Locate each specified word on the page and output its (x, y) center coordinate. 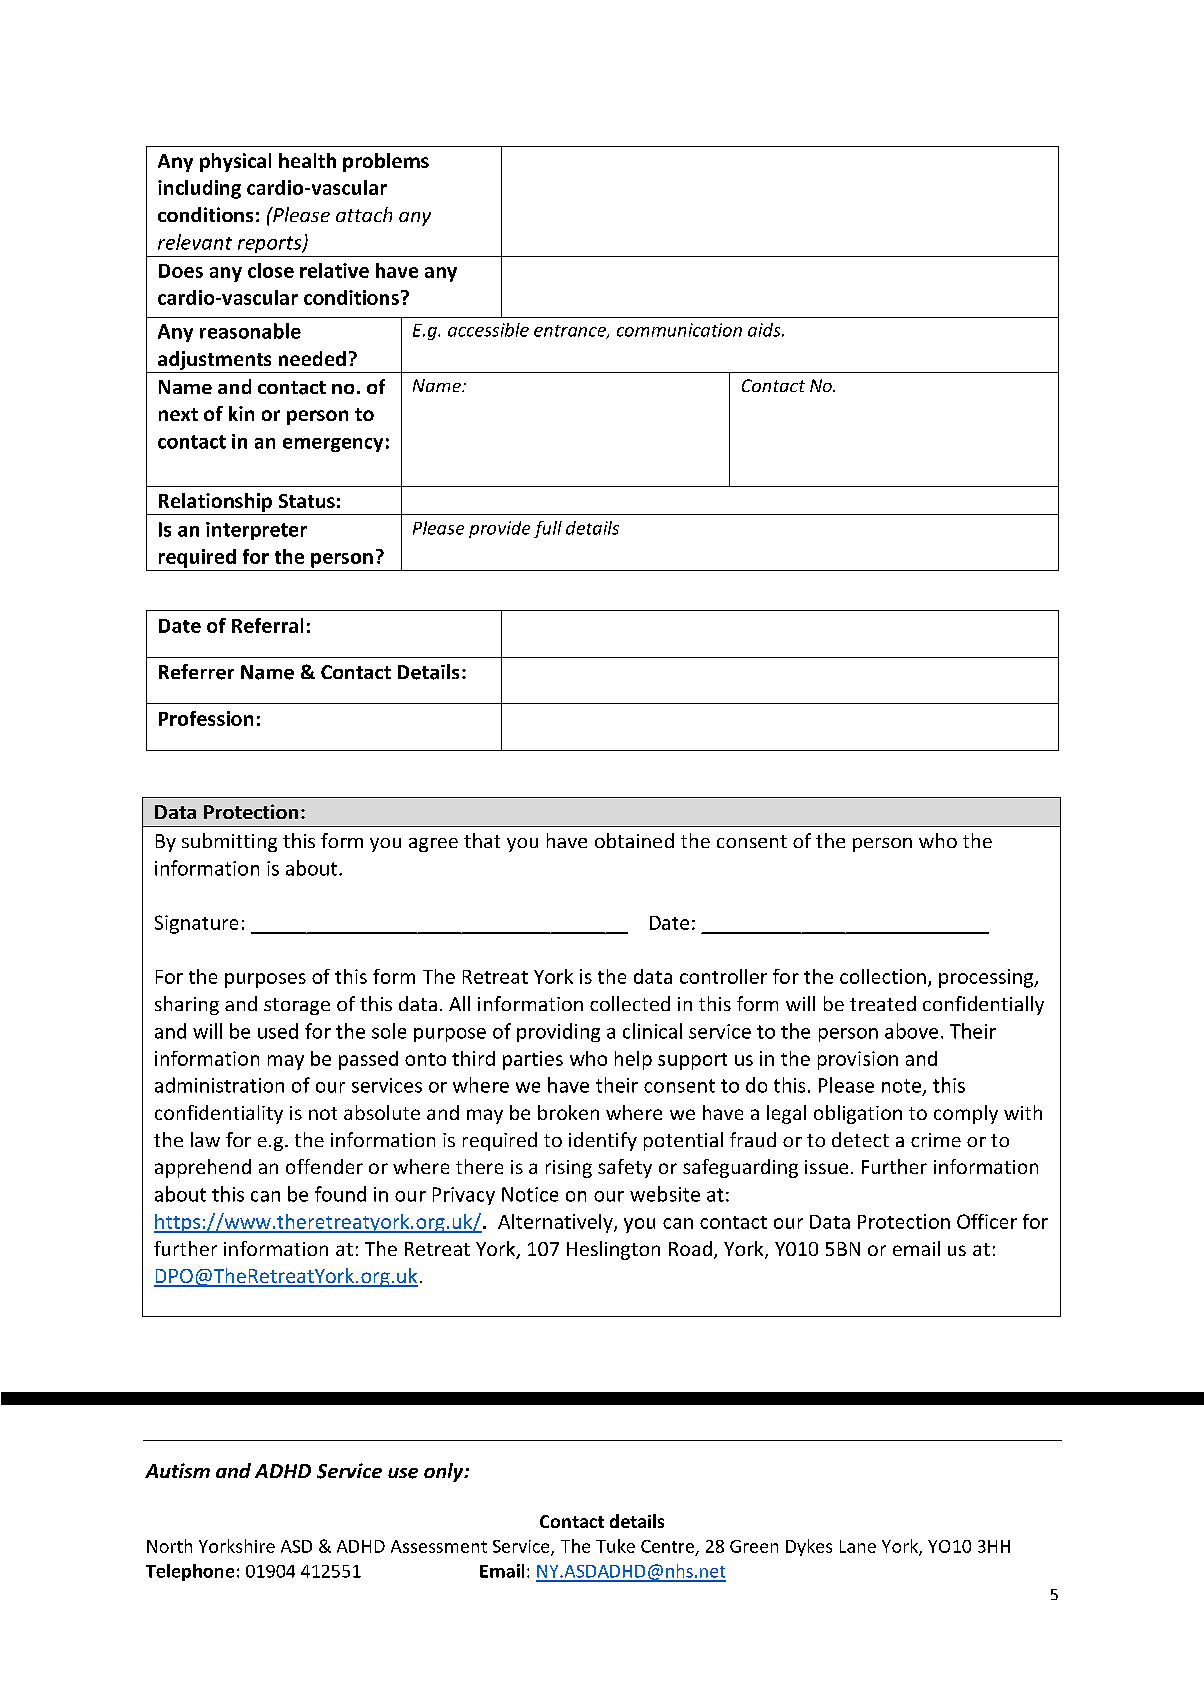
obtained (634, 840)
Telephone (190, 1572)
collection (883, 976)
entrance (571, 332)
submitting (229, 842)
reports (271, 244)
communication (679, 330)
